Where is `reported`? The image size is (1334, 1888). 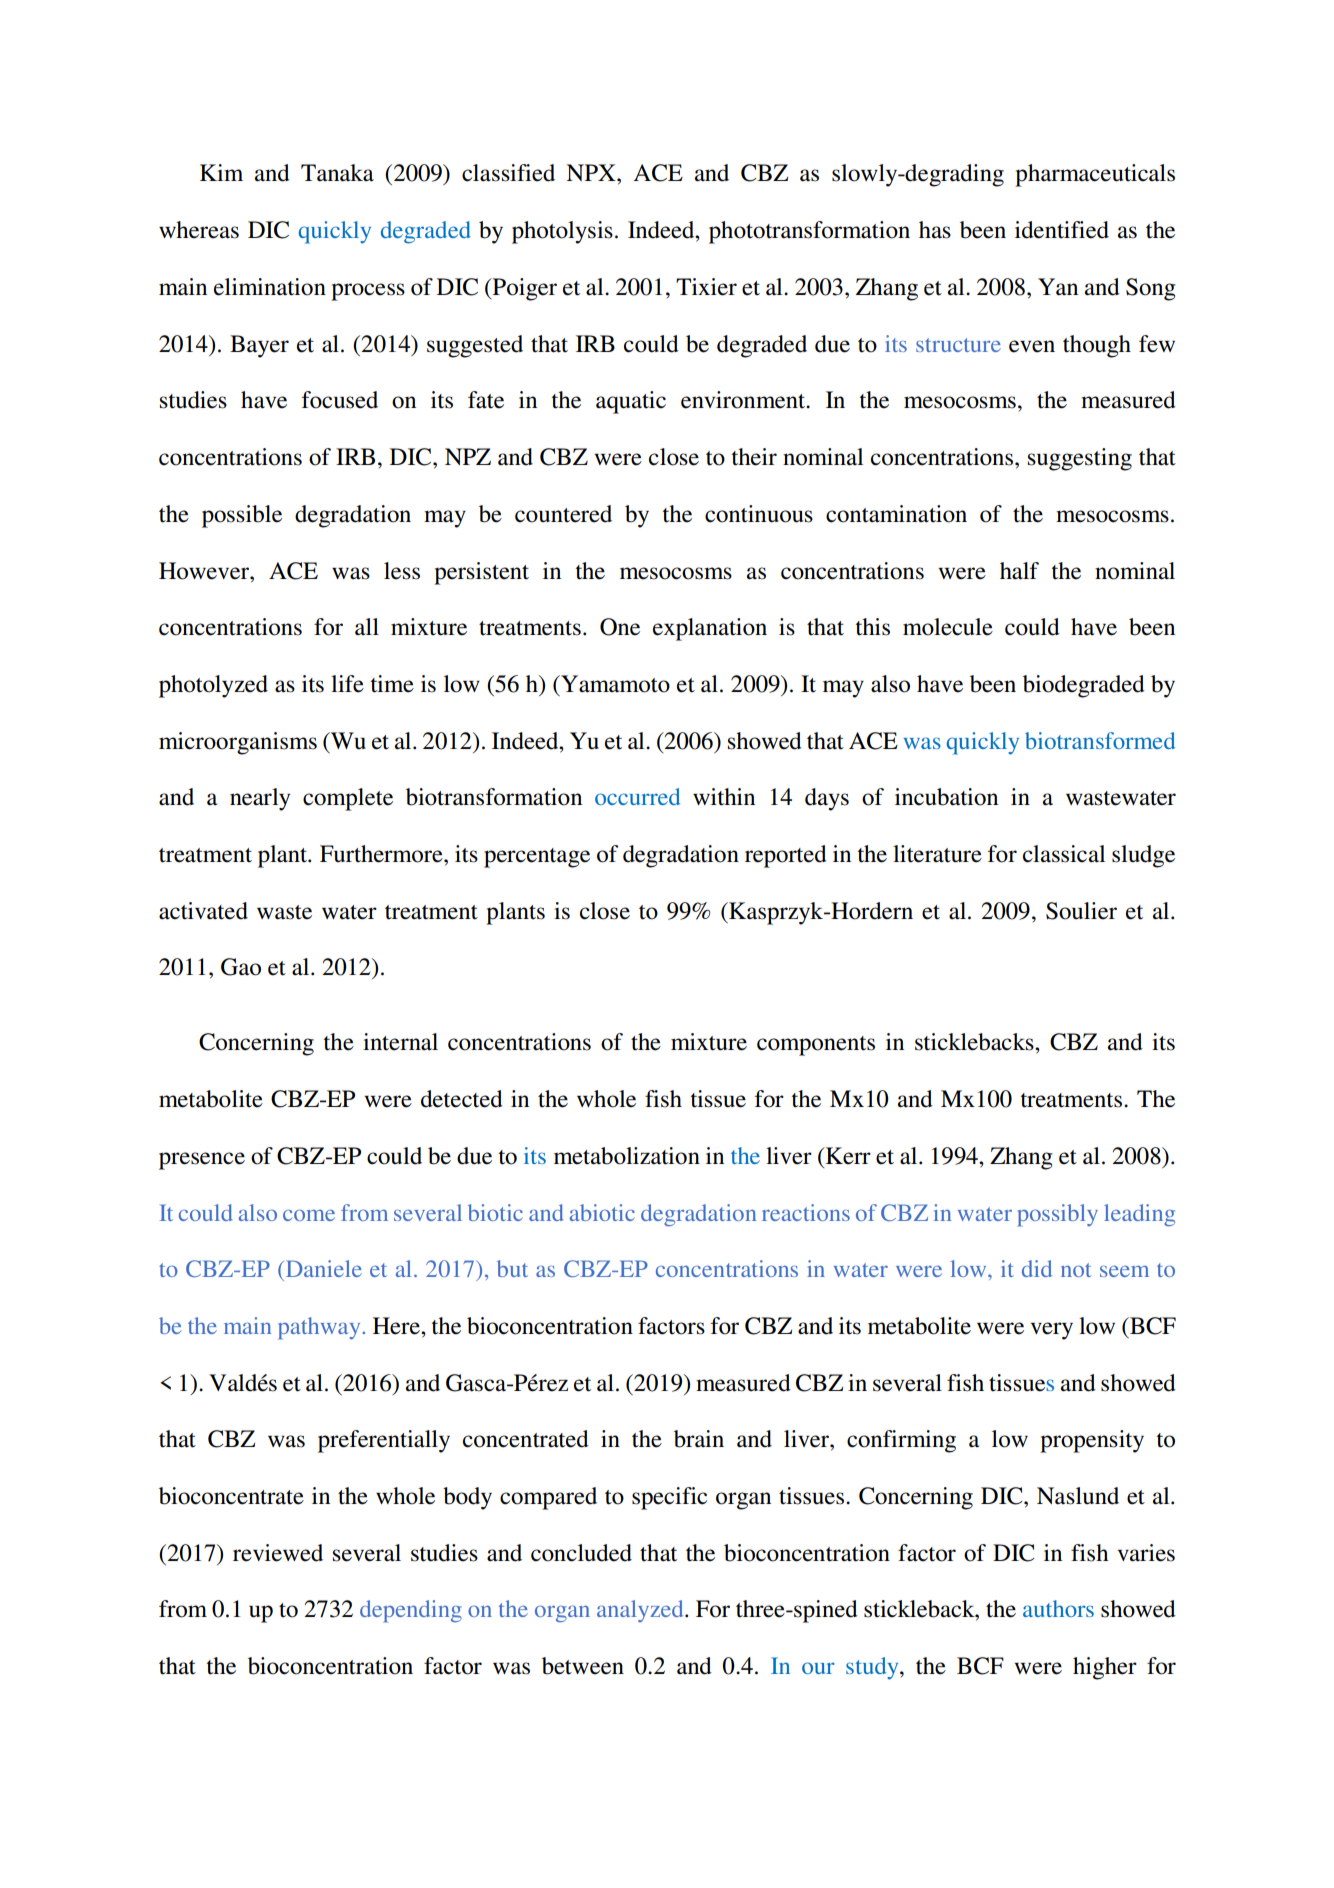
reported is located at coordinates (786, 856).
